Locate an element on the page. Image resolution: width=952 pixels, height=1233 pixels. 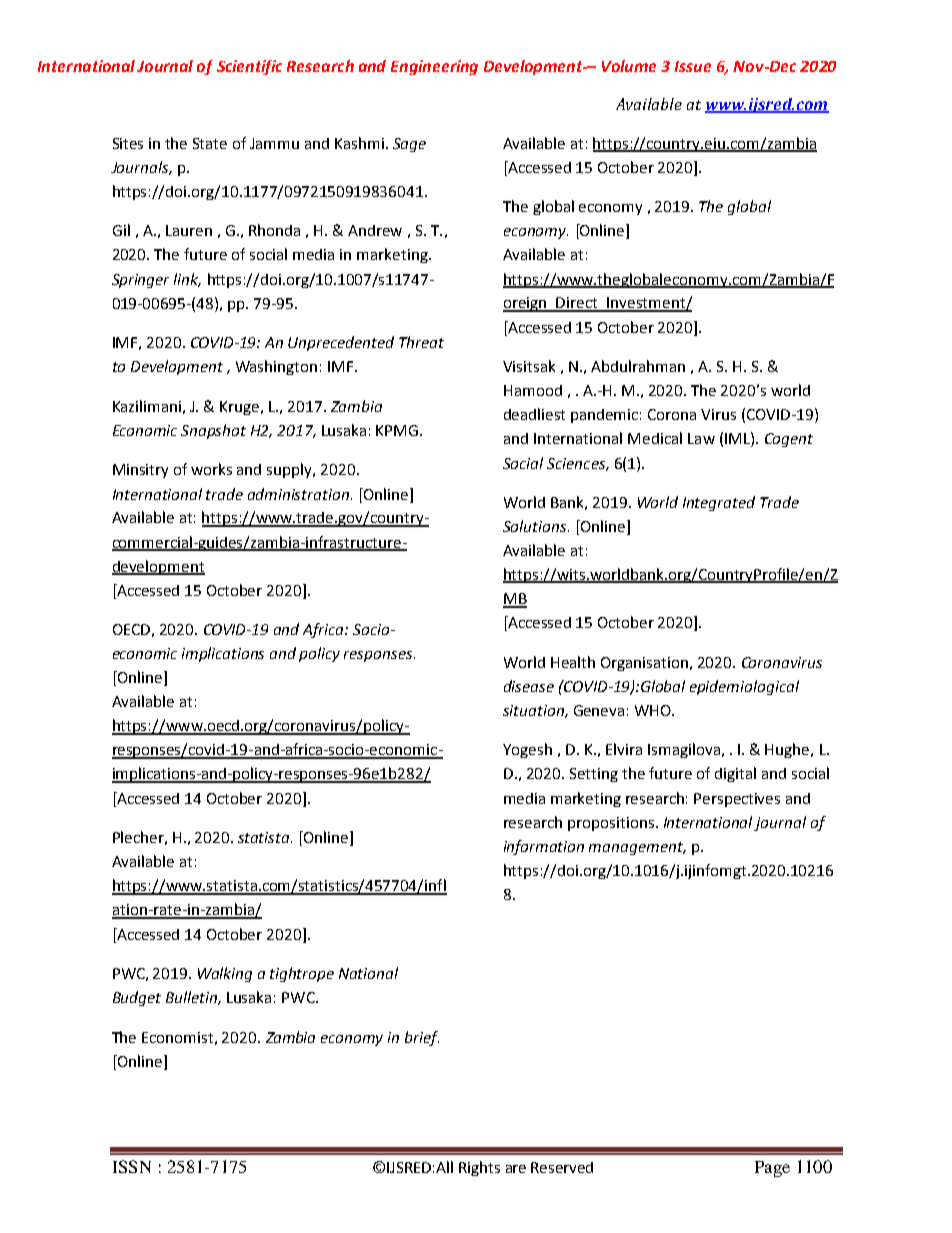
works is located at coordinates (211, 469).
